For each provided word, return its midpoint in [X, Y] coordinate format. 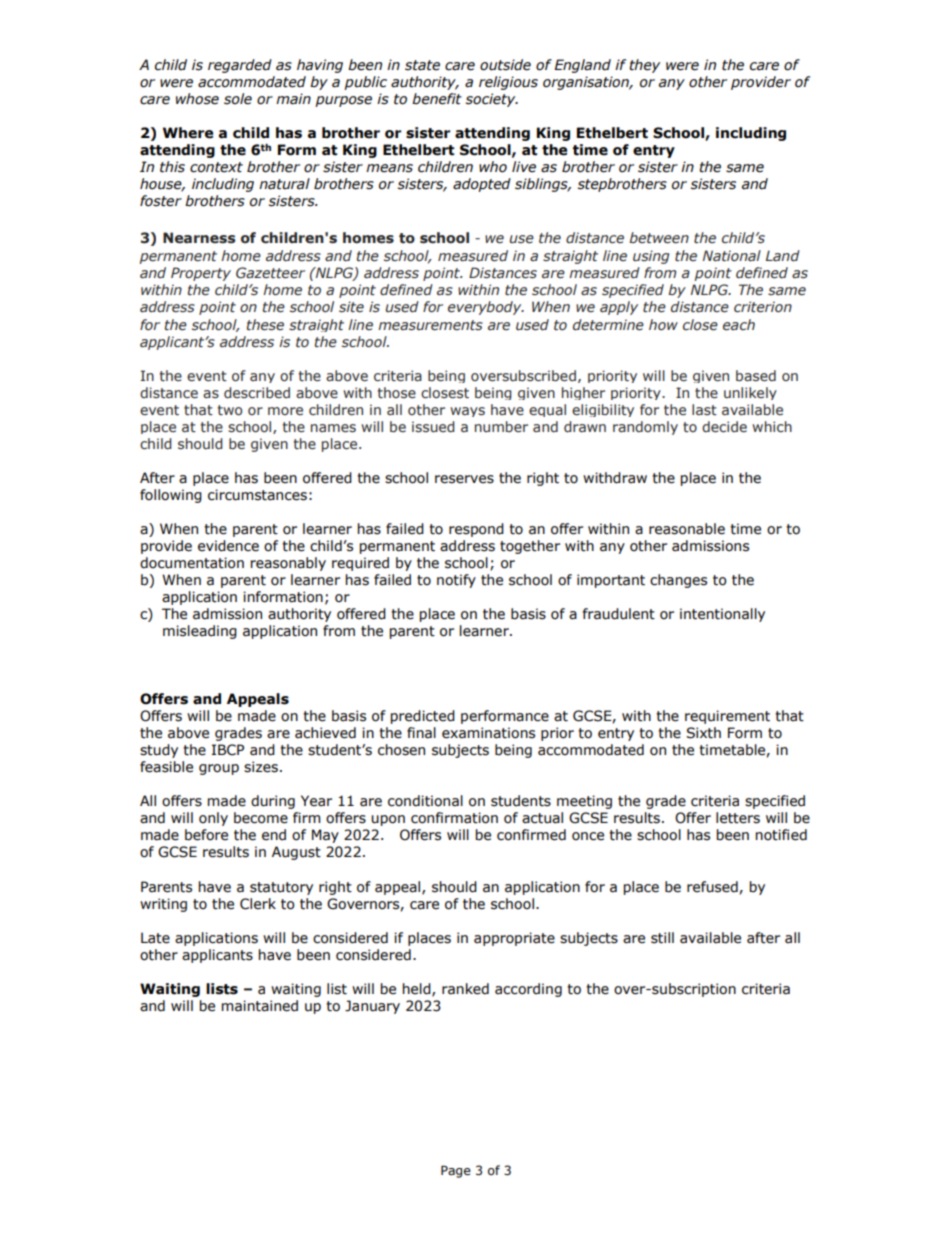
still [662, 938]
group [219, 769]
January [372, 1007]
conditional [425, 801]
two [230, 410]
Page [456, 1171]
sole [238, 99]
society [492, 100]
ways [467, 412]
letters [738, 818]
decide [724, 427]
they [644, 66]
